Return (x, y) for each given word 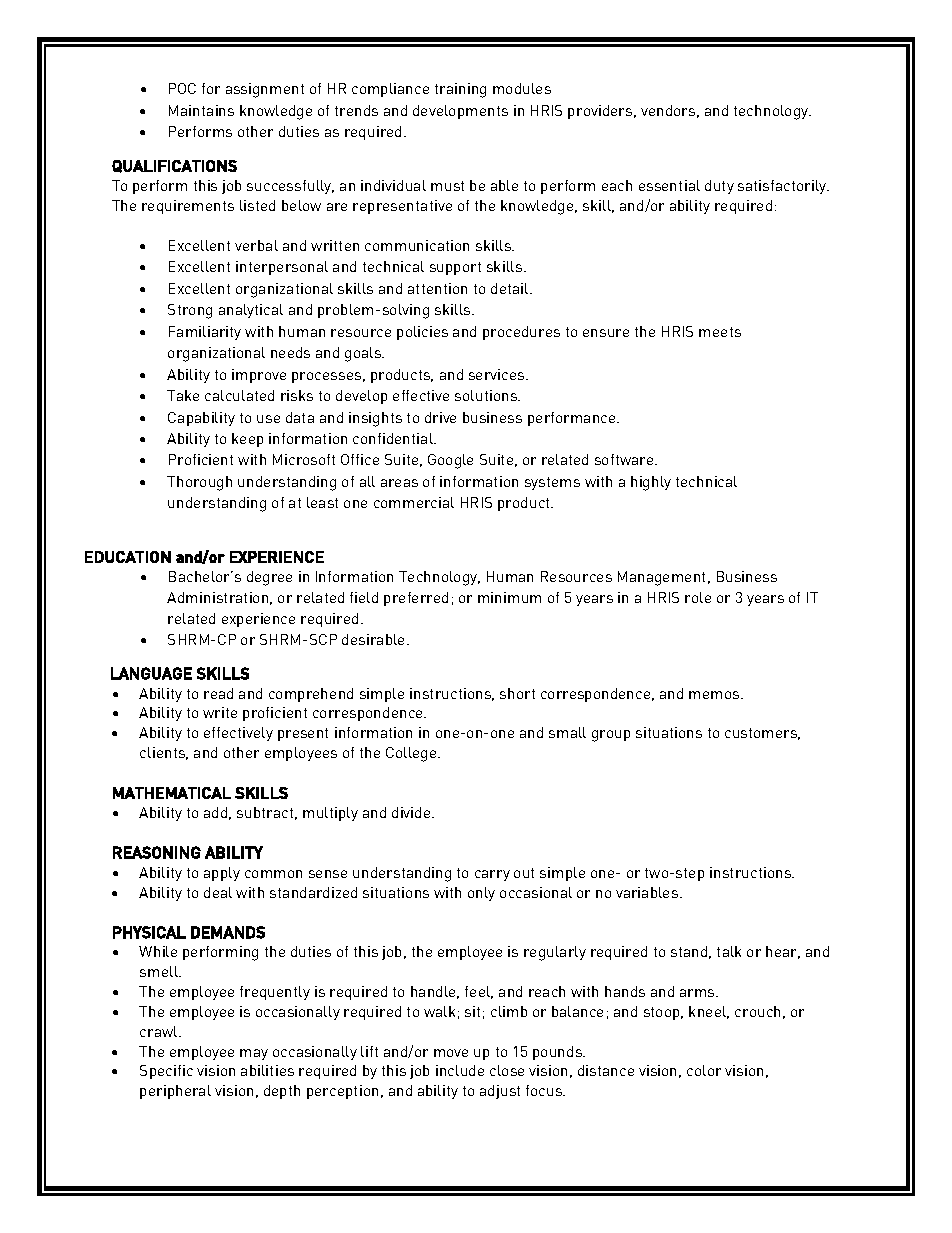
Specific (166, 1072)
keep (247, 440)
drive (440, 417)
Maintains (201, 110)
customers (762, 734)
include (460, 1070)
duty (719, 187)
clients (164, 753)
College (412, 754)
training (460, 90)
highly (651, 483)
